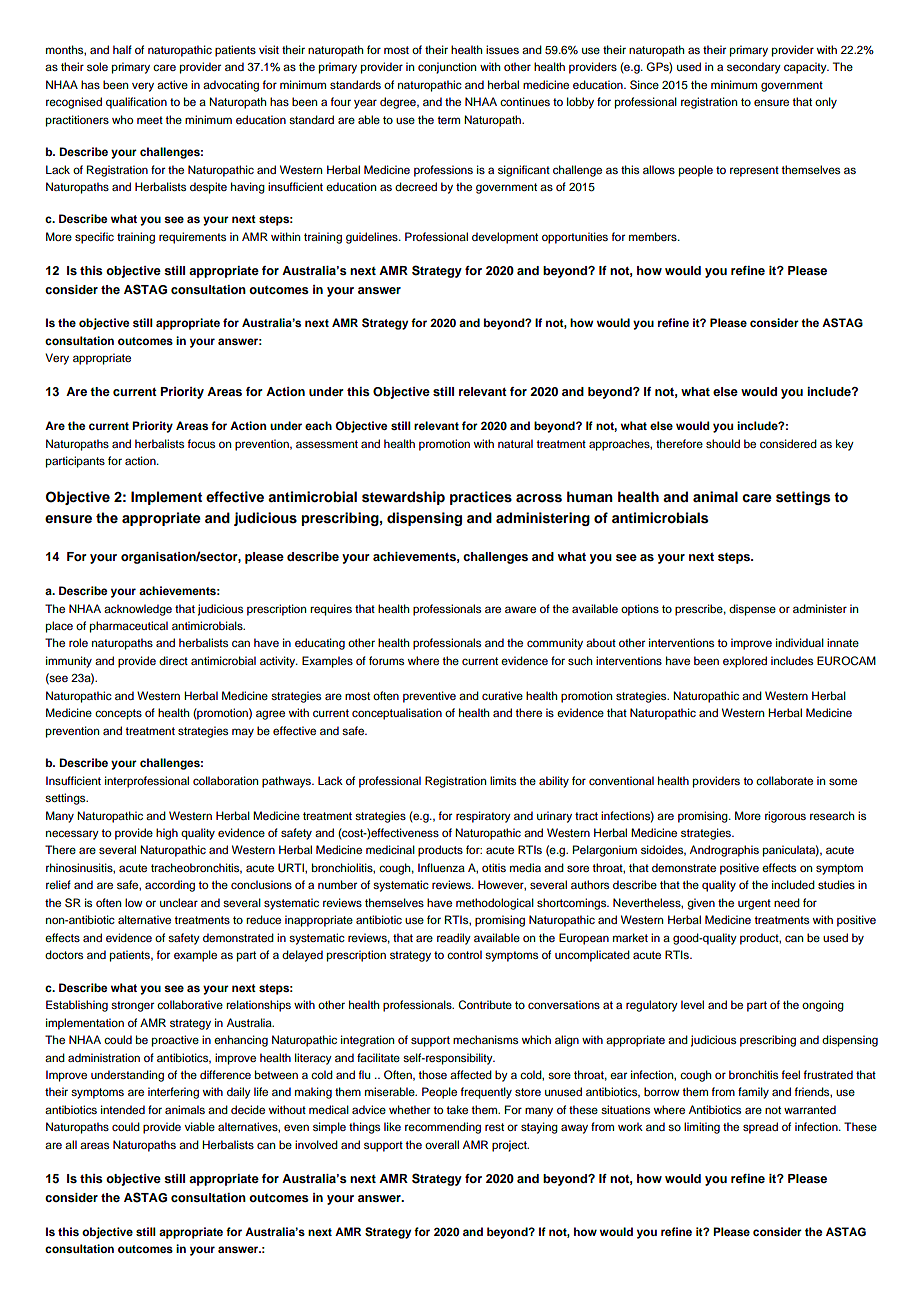 The height and width of the screenshot is (1308, 924). I want to click on spread, so click(760, 1128).
